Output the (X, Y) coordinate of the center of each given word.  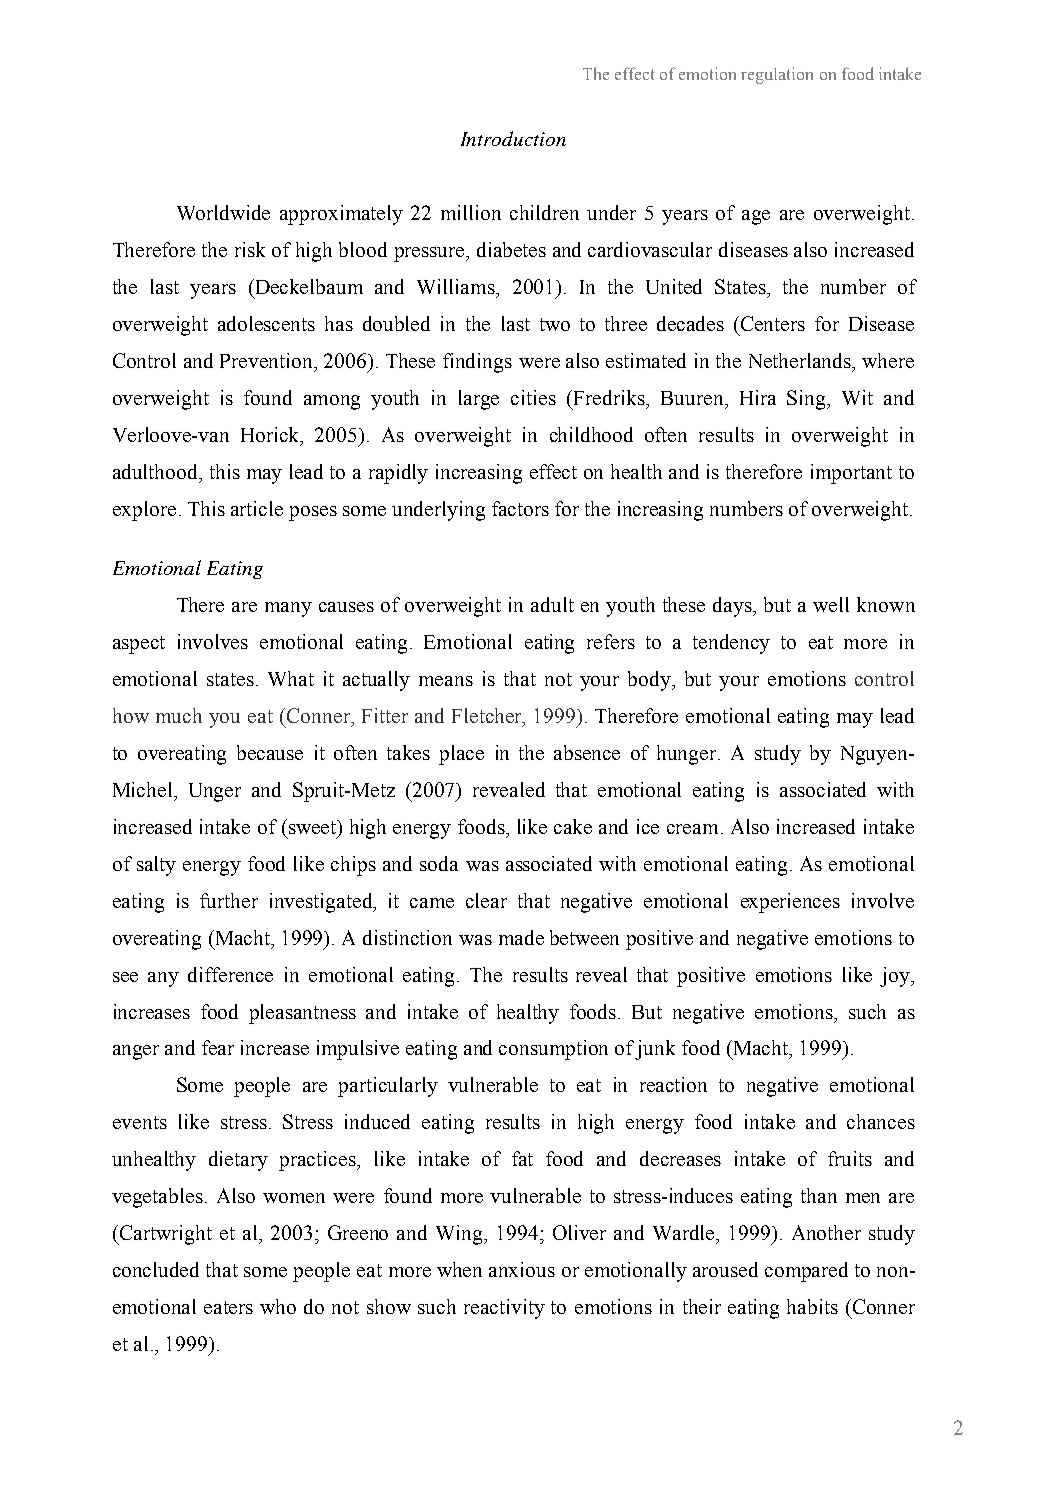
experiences (790, 903)
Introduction (513, 138)
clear (486, 900)
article (257, 508)
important (851, 474)
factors (520, 508)
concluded (156, 1269)
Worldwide (223, 212)
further (229, 900)
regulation (777, 75)
